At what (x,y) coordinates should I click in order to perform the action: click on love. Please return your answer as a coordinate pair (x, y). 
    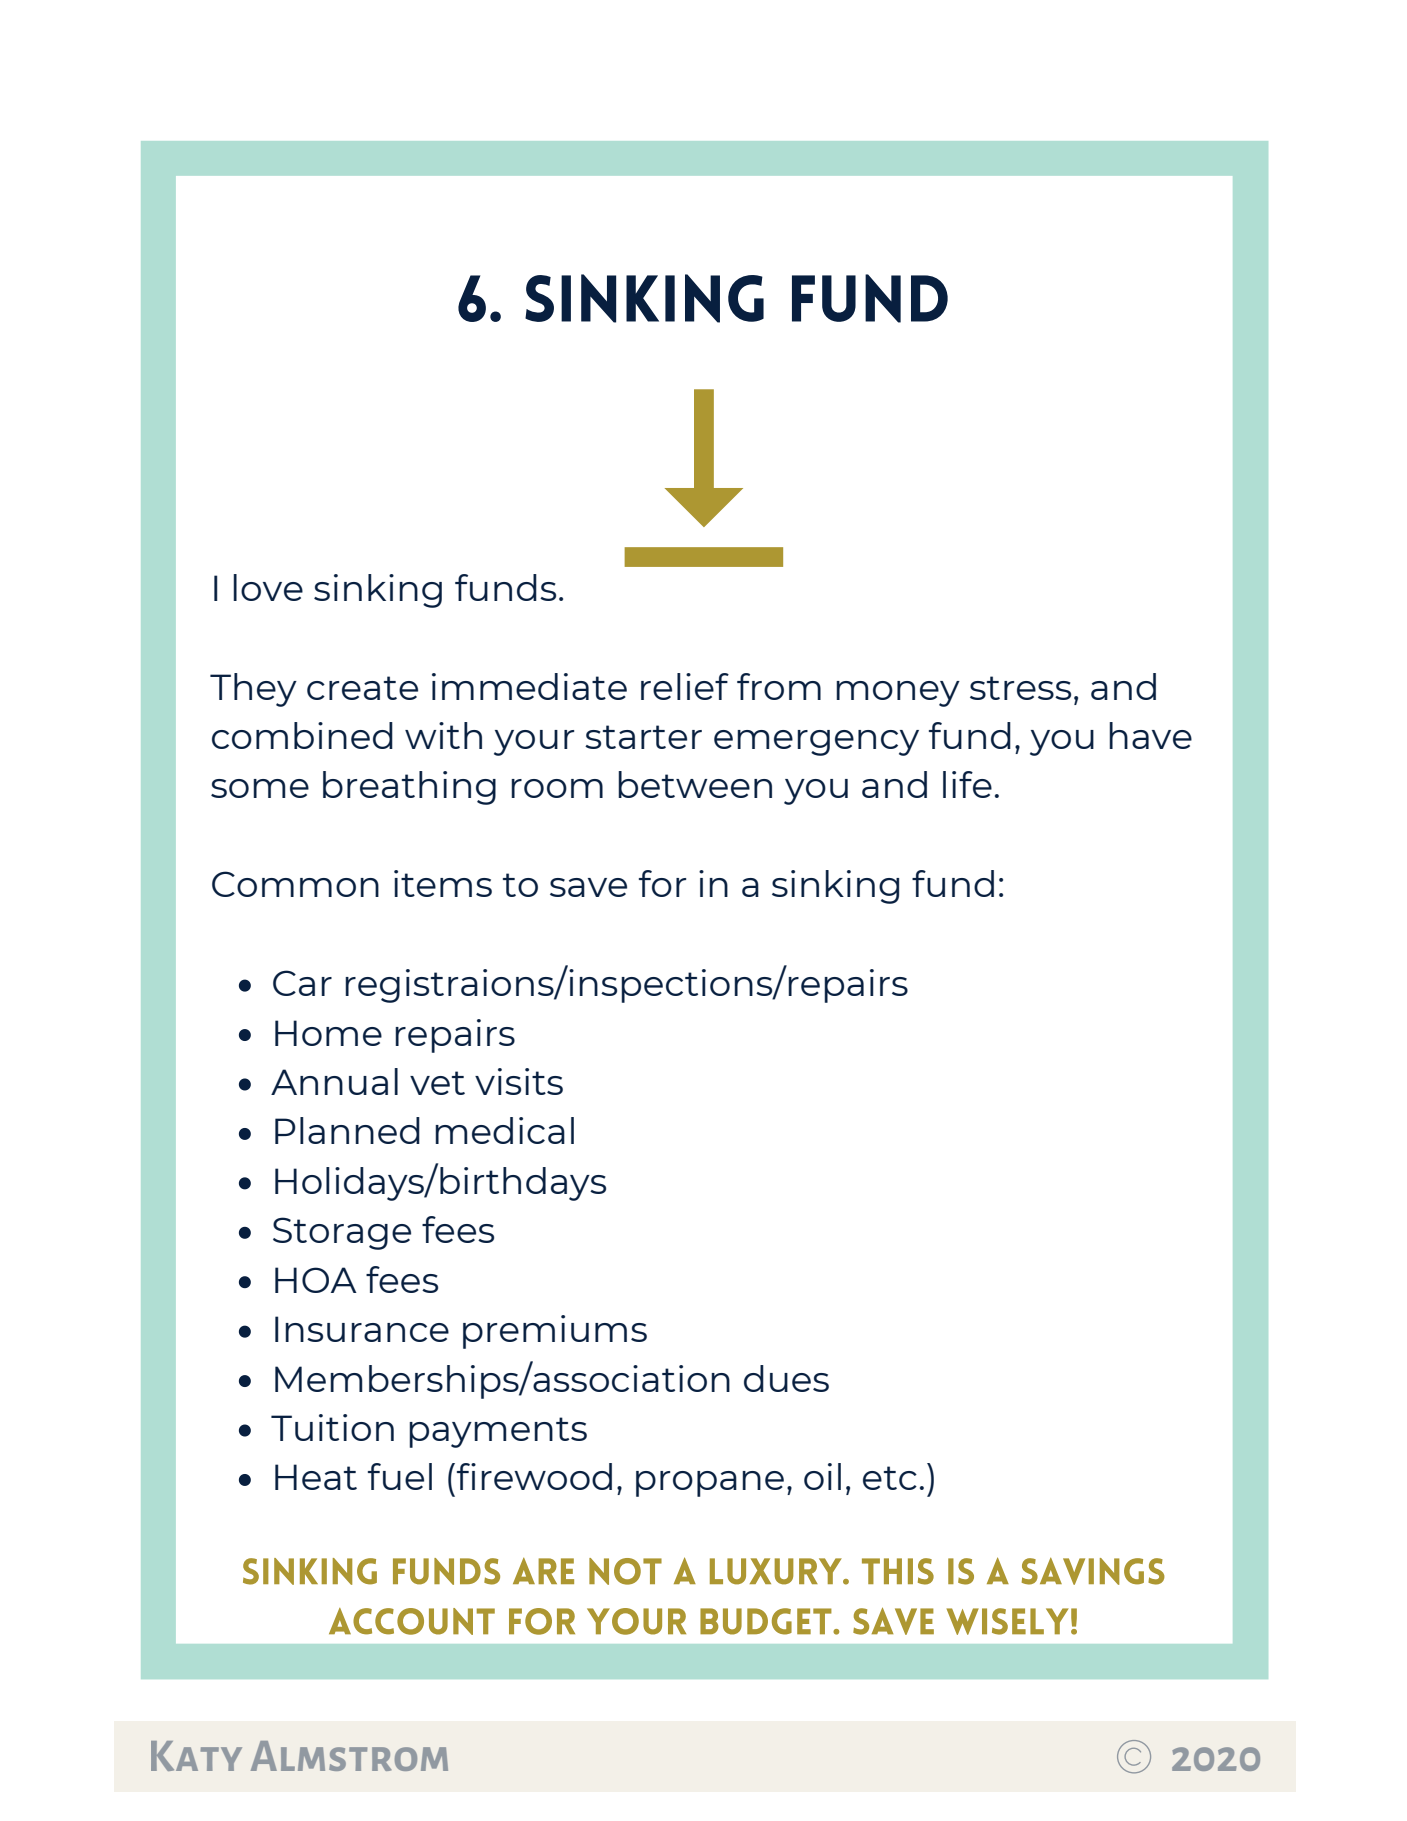
    Looking at the image, I should click on (268, 587).
